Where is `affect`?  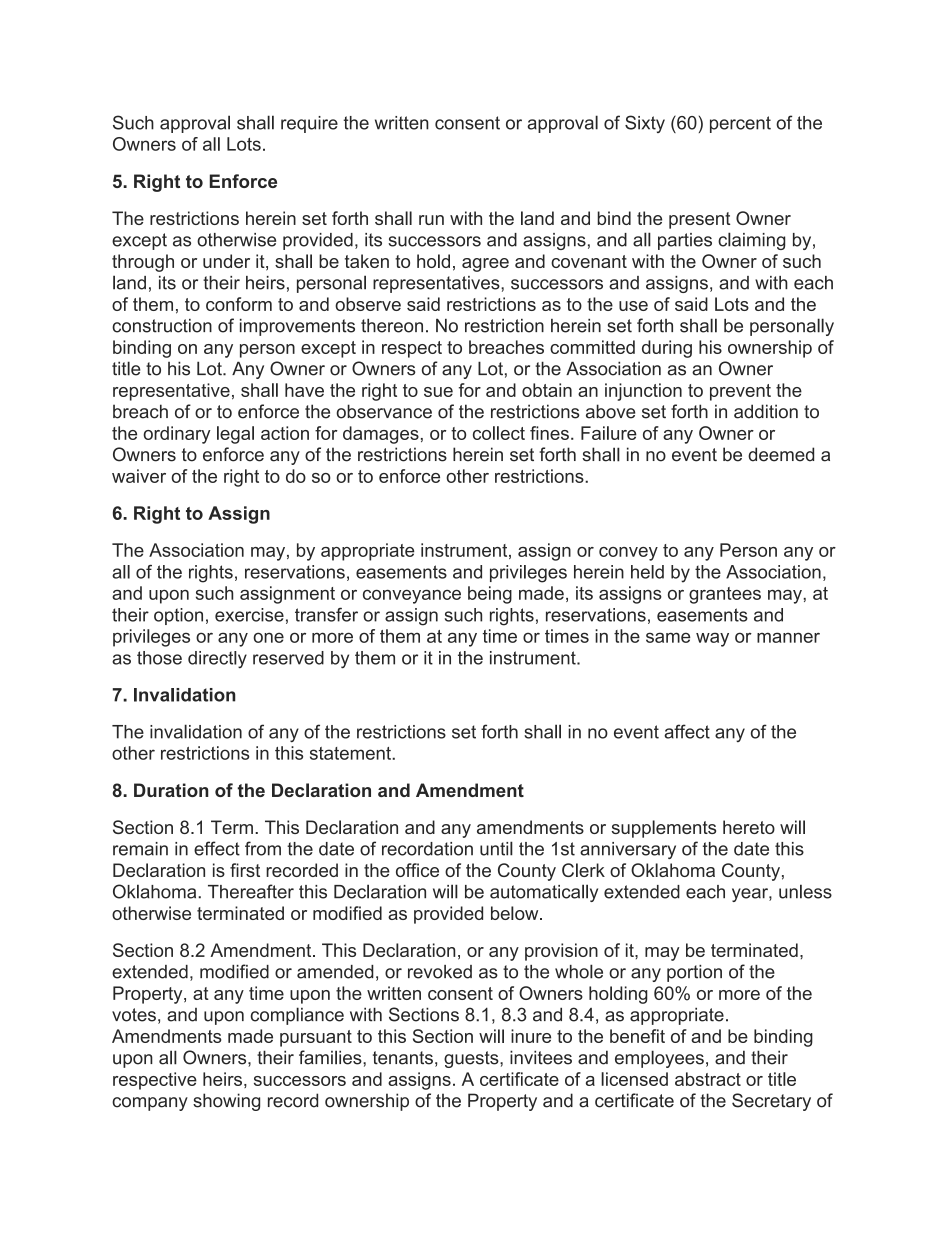 affect is located at coordinates (687, 731).
